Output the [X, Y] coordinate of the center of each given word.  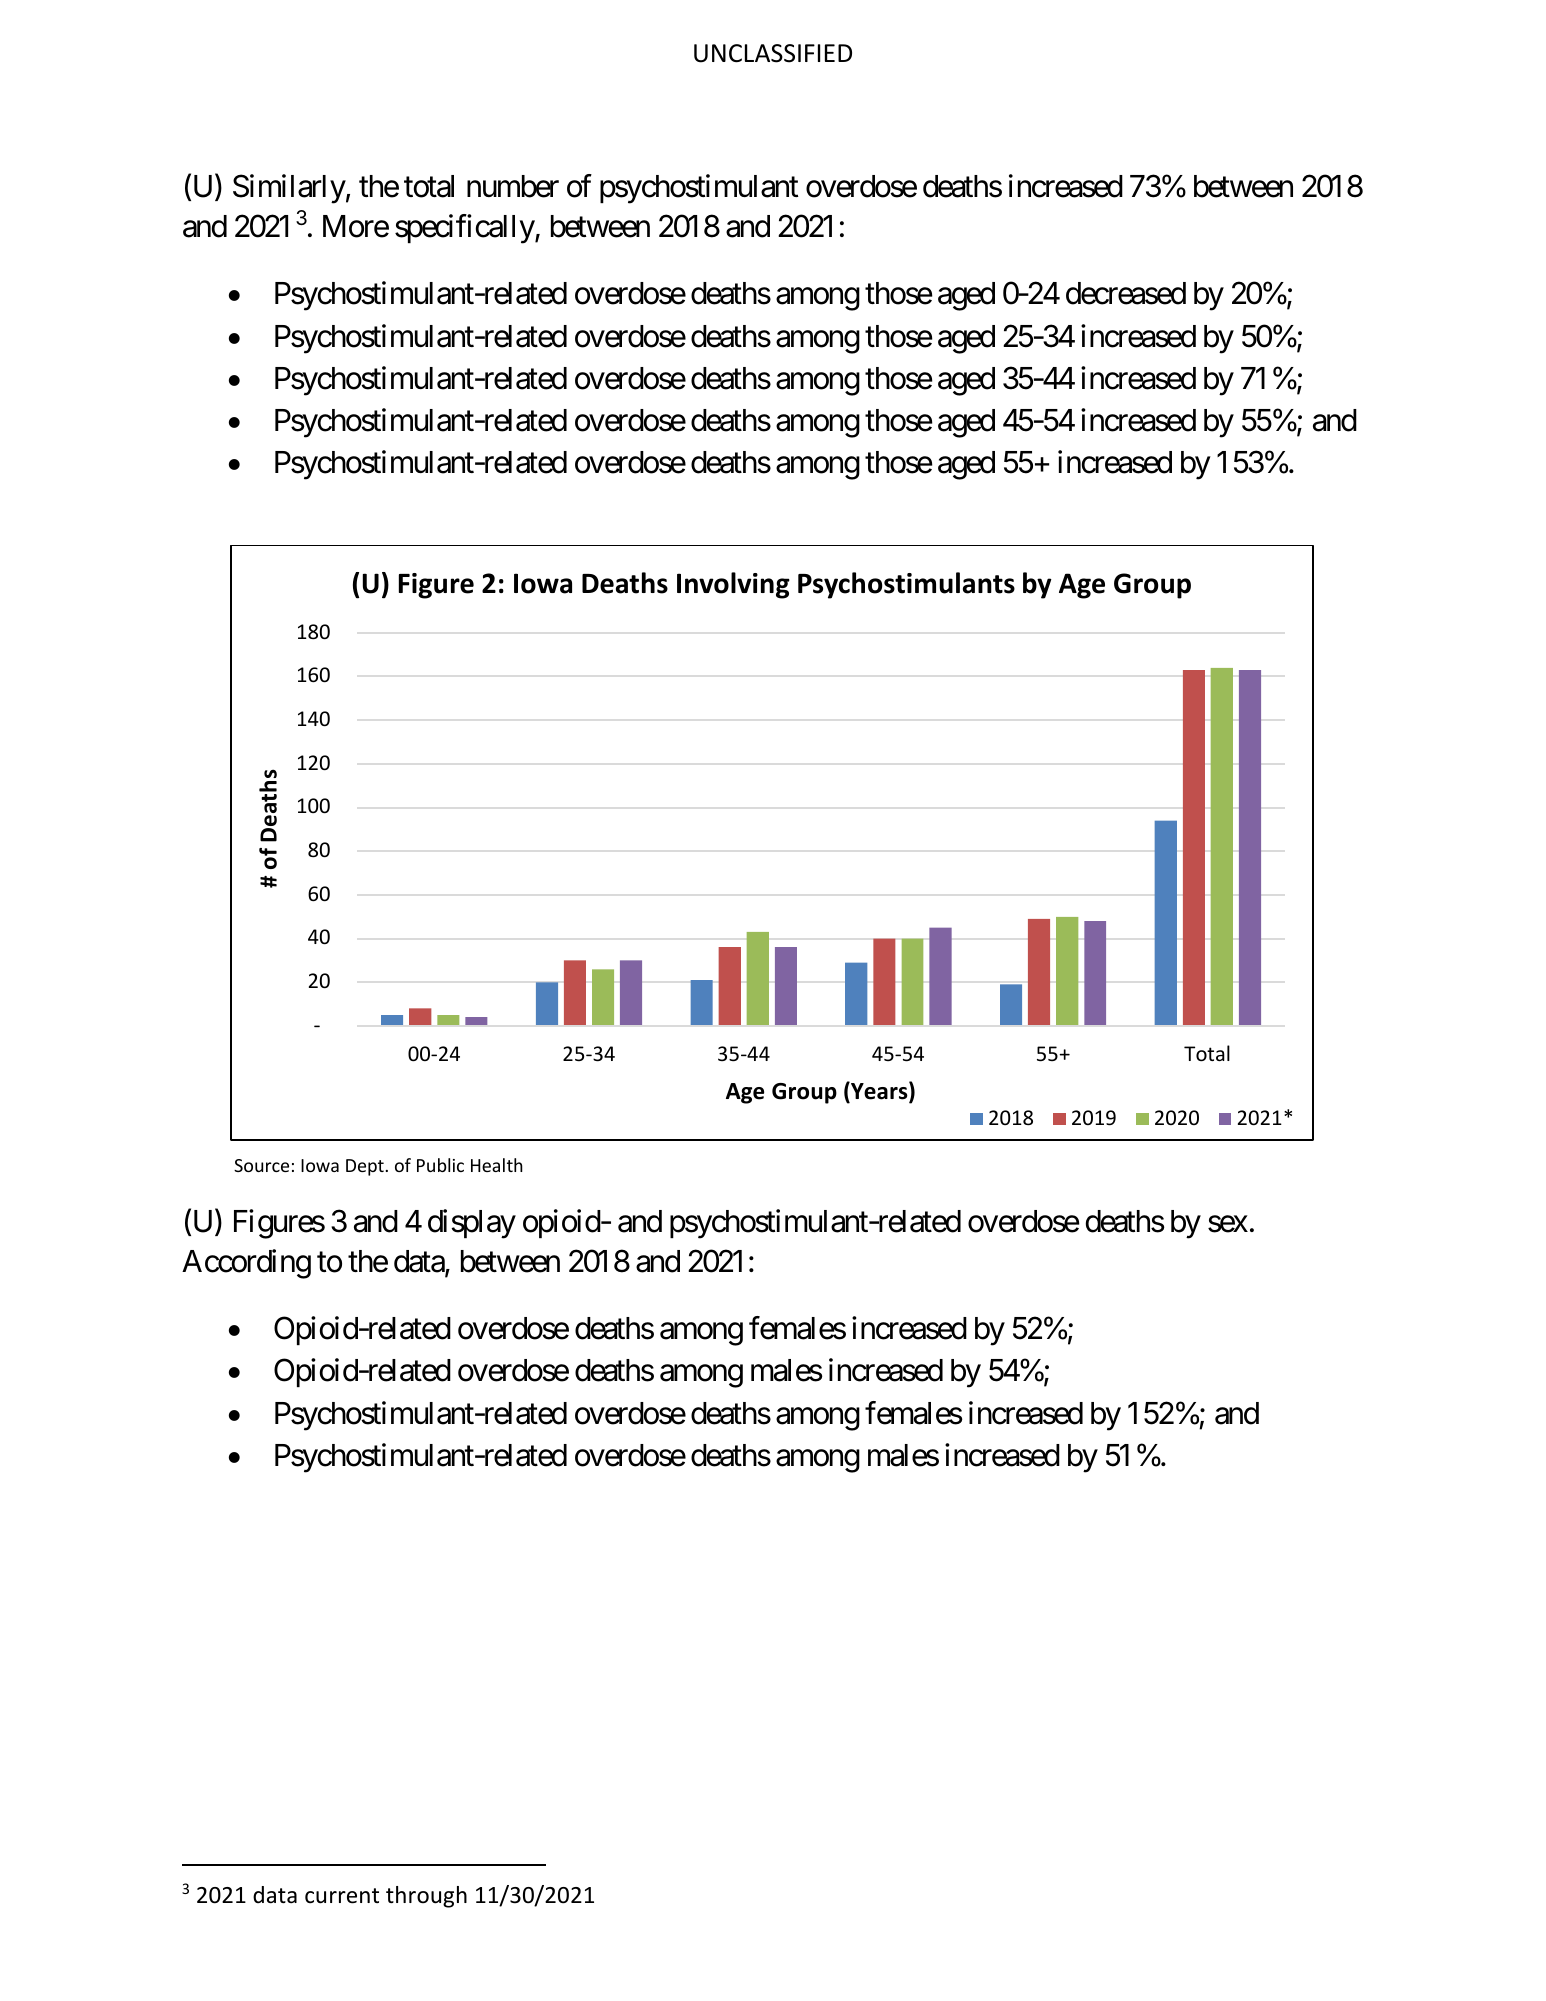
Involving [733, 585]
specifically [465, 229]
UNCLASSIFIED [773, 53]
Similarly [289, 189]
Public [440, 1165]
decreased [1126, 293]
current [342, 1896]
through [426, 1897]
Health [497, 1165]
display [472, 1224]
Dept [366, 1167]
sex [1228, 1224]
